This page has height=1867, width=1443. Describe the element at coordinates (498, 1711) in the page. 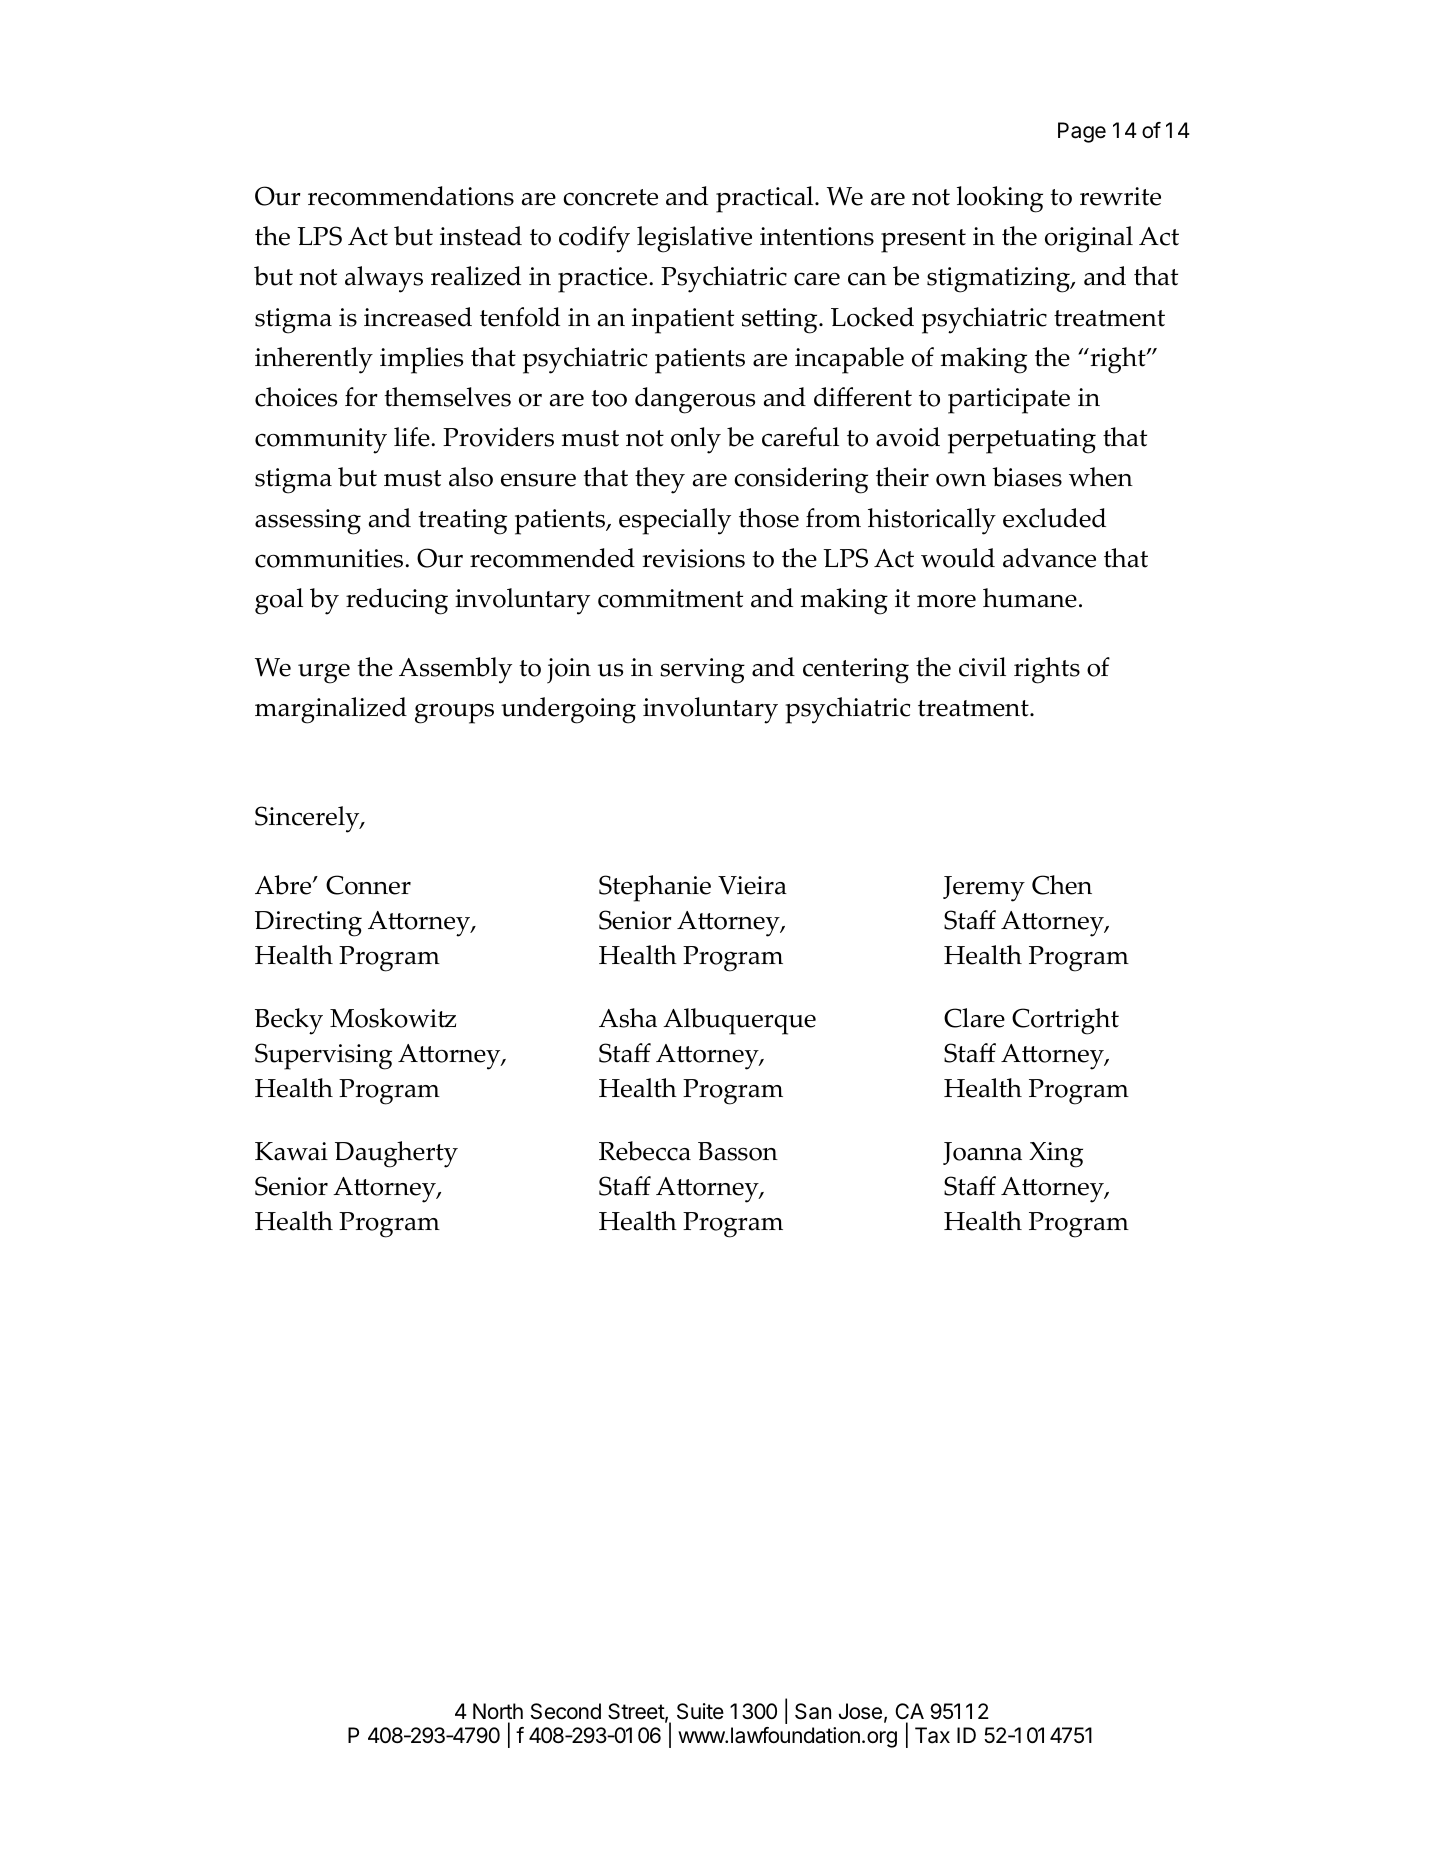

I see `North` at that location.
